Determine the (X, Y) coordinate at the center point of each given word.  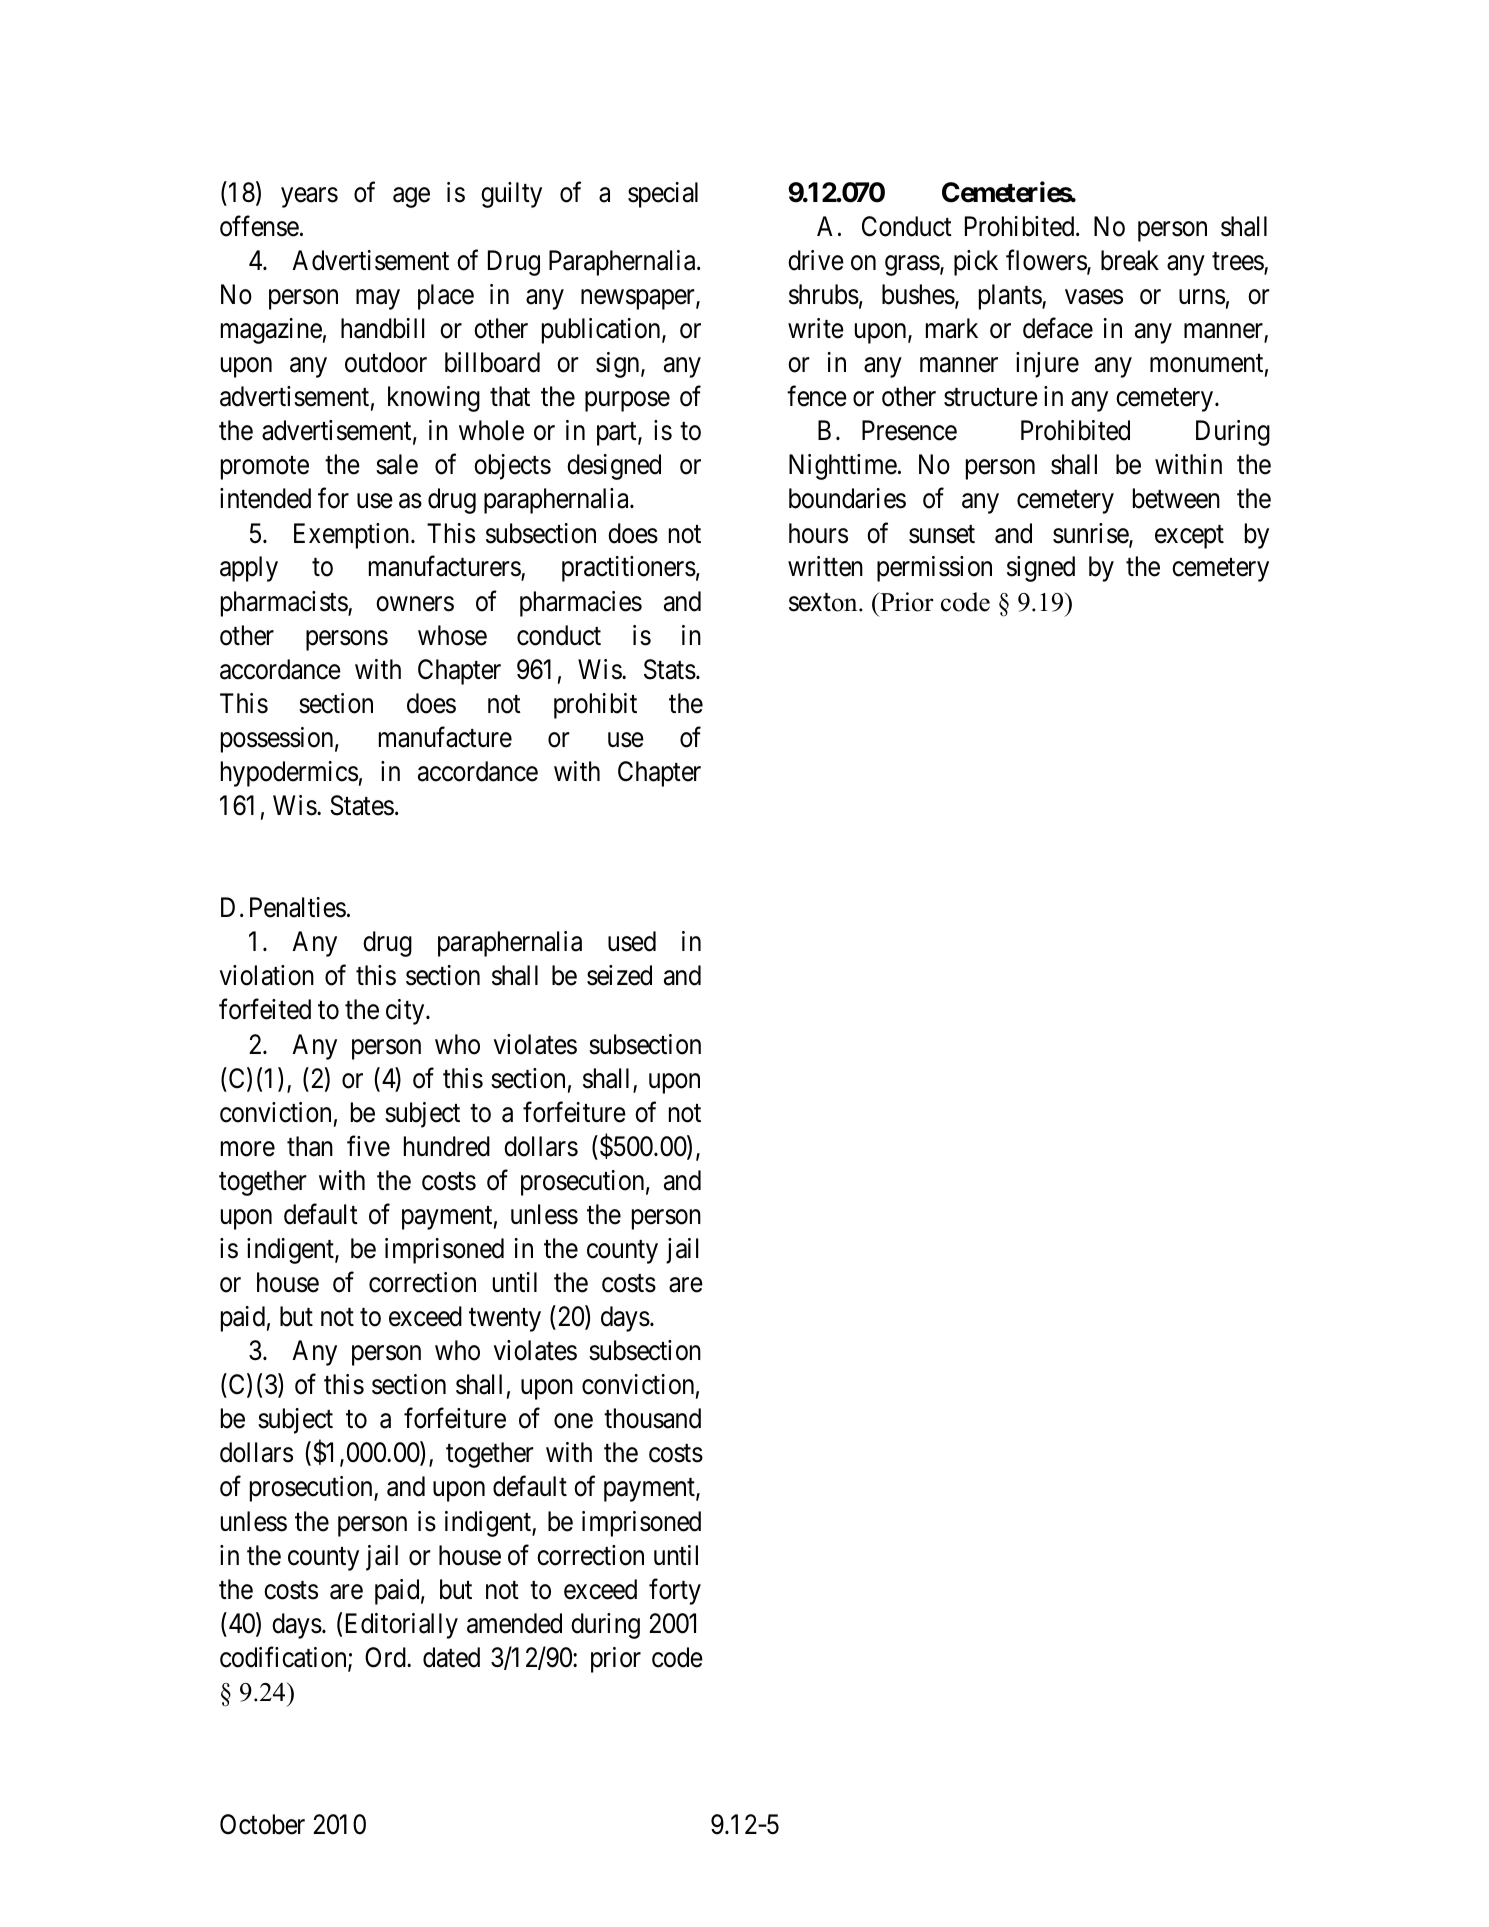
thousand (652, 1418)
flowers (1047, 261)
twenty (505, 1320)
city (406, 1012)
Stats (670, 669)
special (663, 195)
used (632, 941)
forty (675, 1591)
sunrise (1091, 534)
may (378, 300)
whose (452, 635)
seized (619, 975)
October (262, 1824)
